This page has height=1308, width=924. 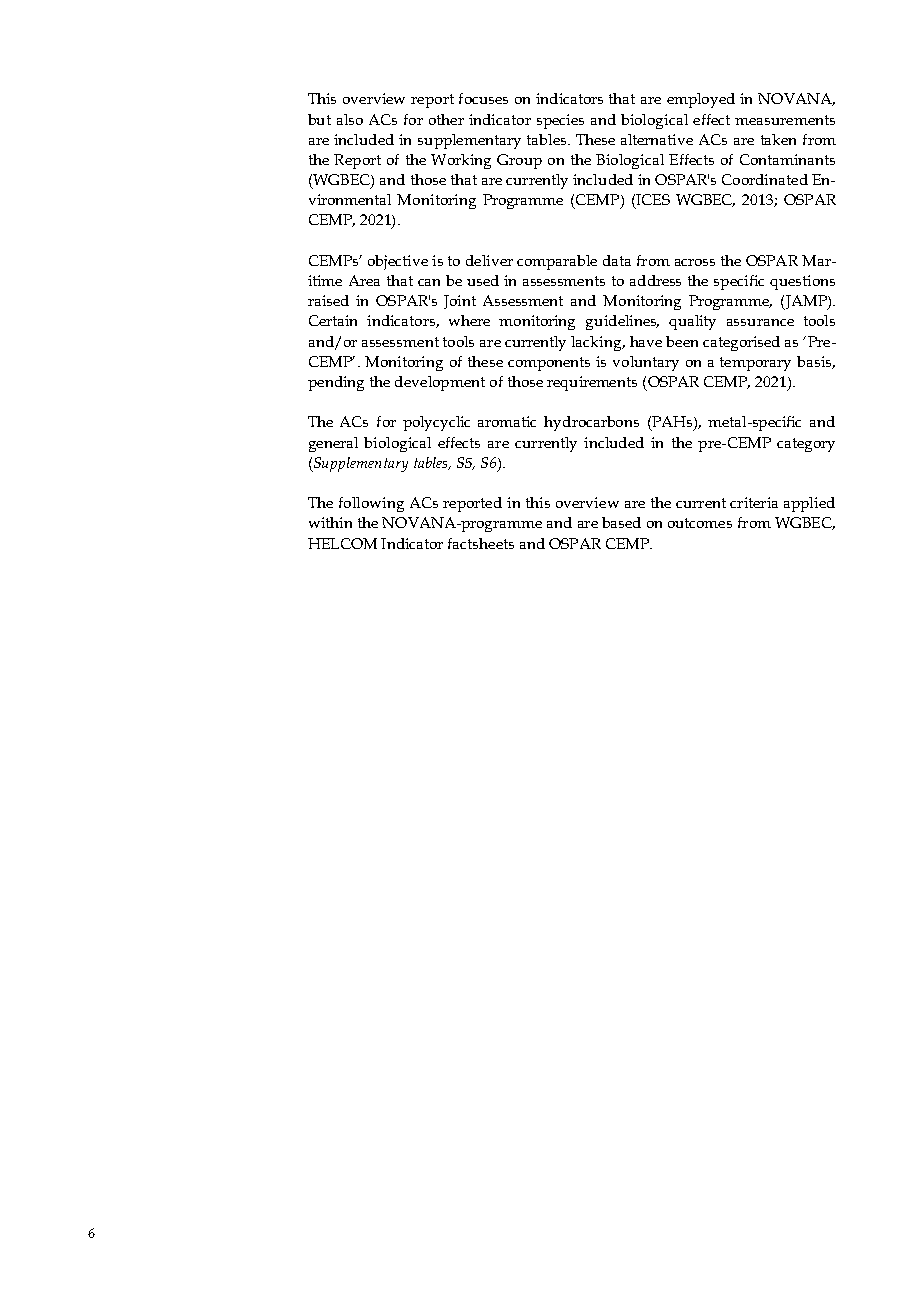 What do you see at coordinates (350, 119) in the page?
I see `also` at bounding box center [350, 119].
